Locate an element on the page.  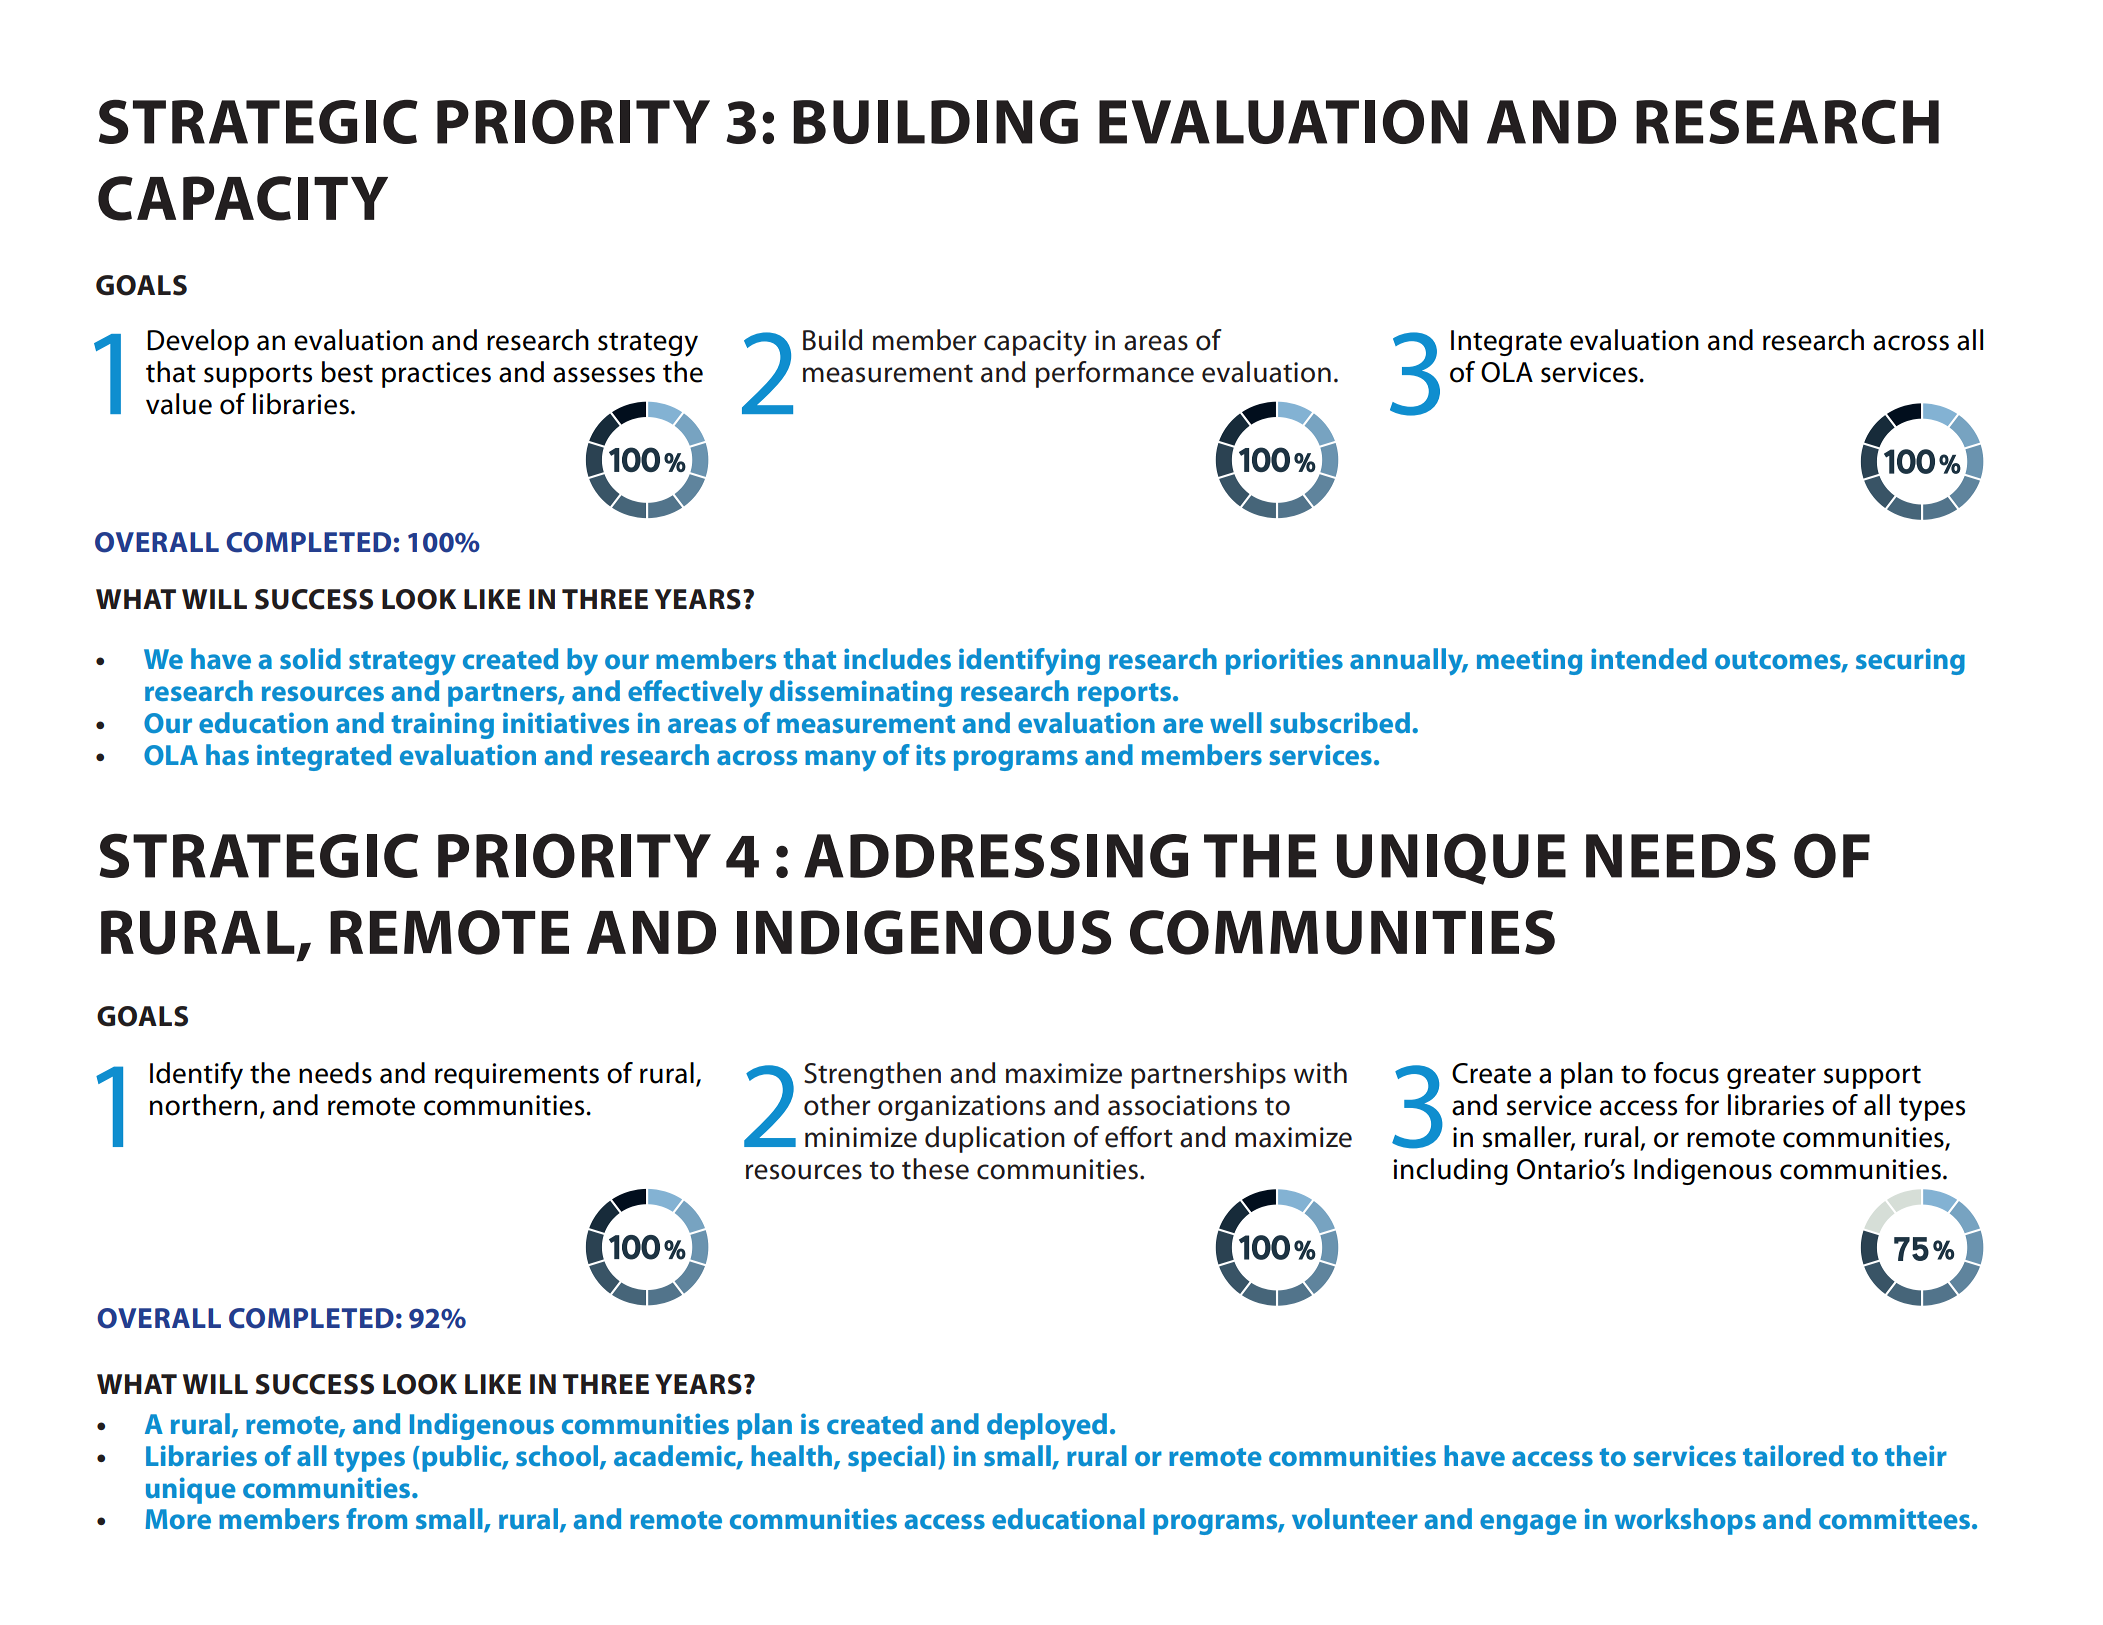
best is located at coordinates (347, 372).
